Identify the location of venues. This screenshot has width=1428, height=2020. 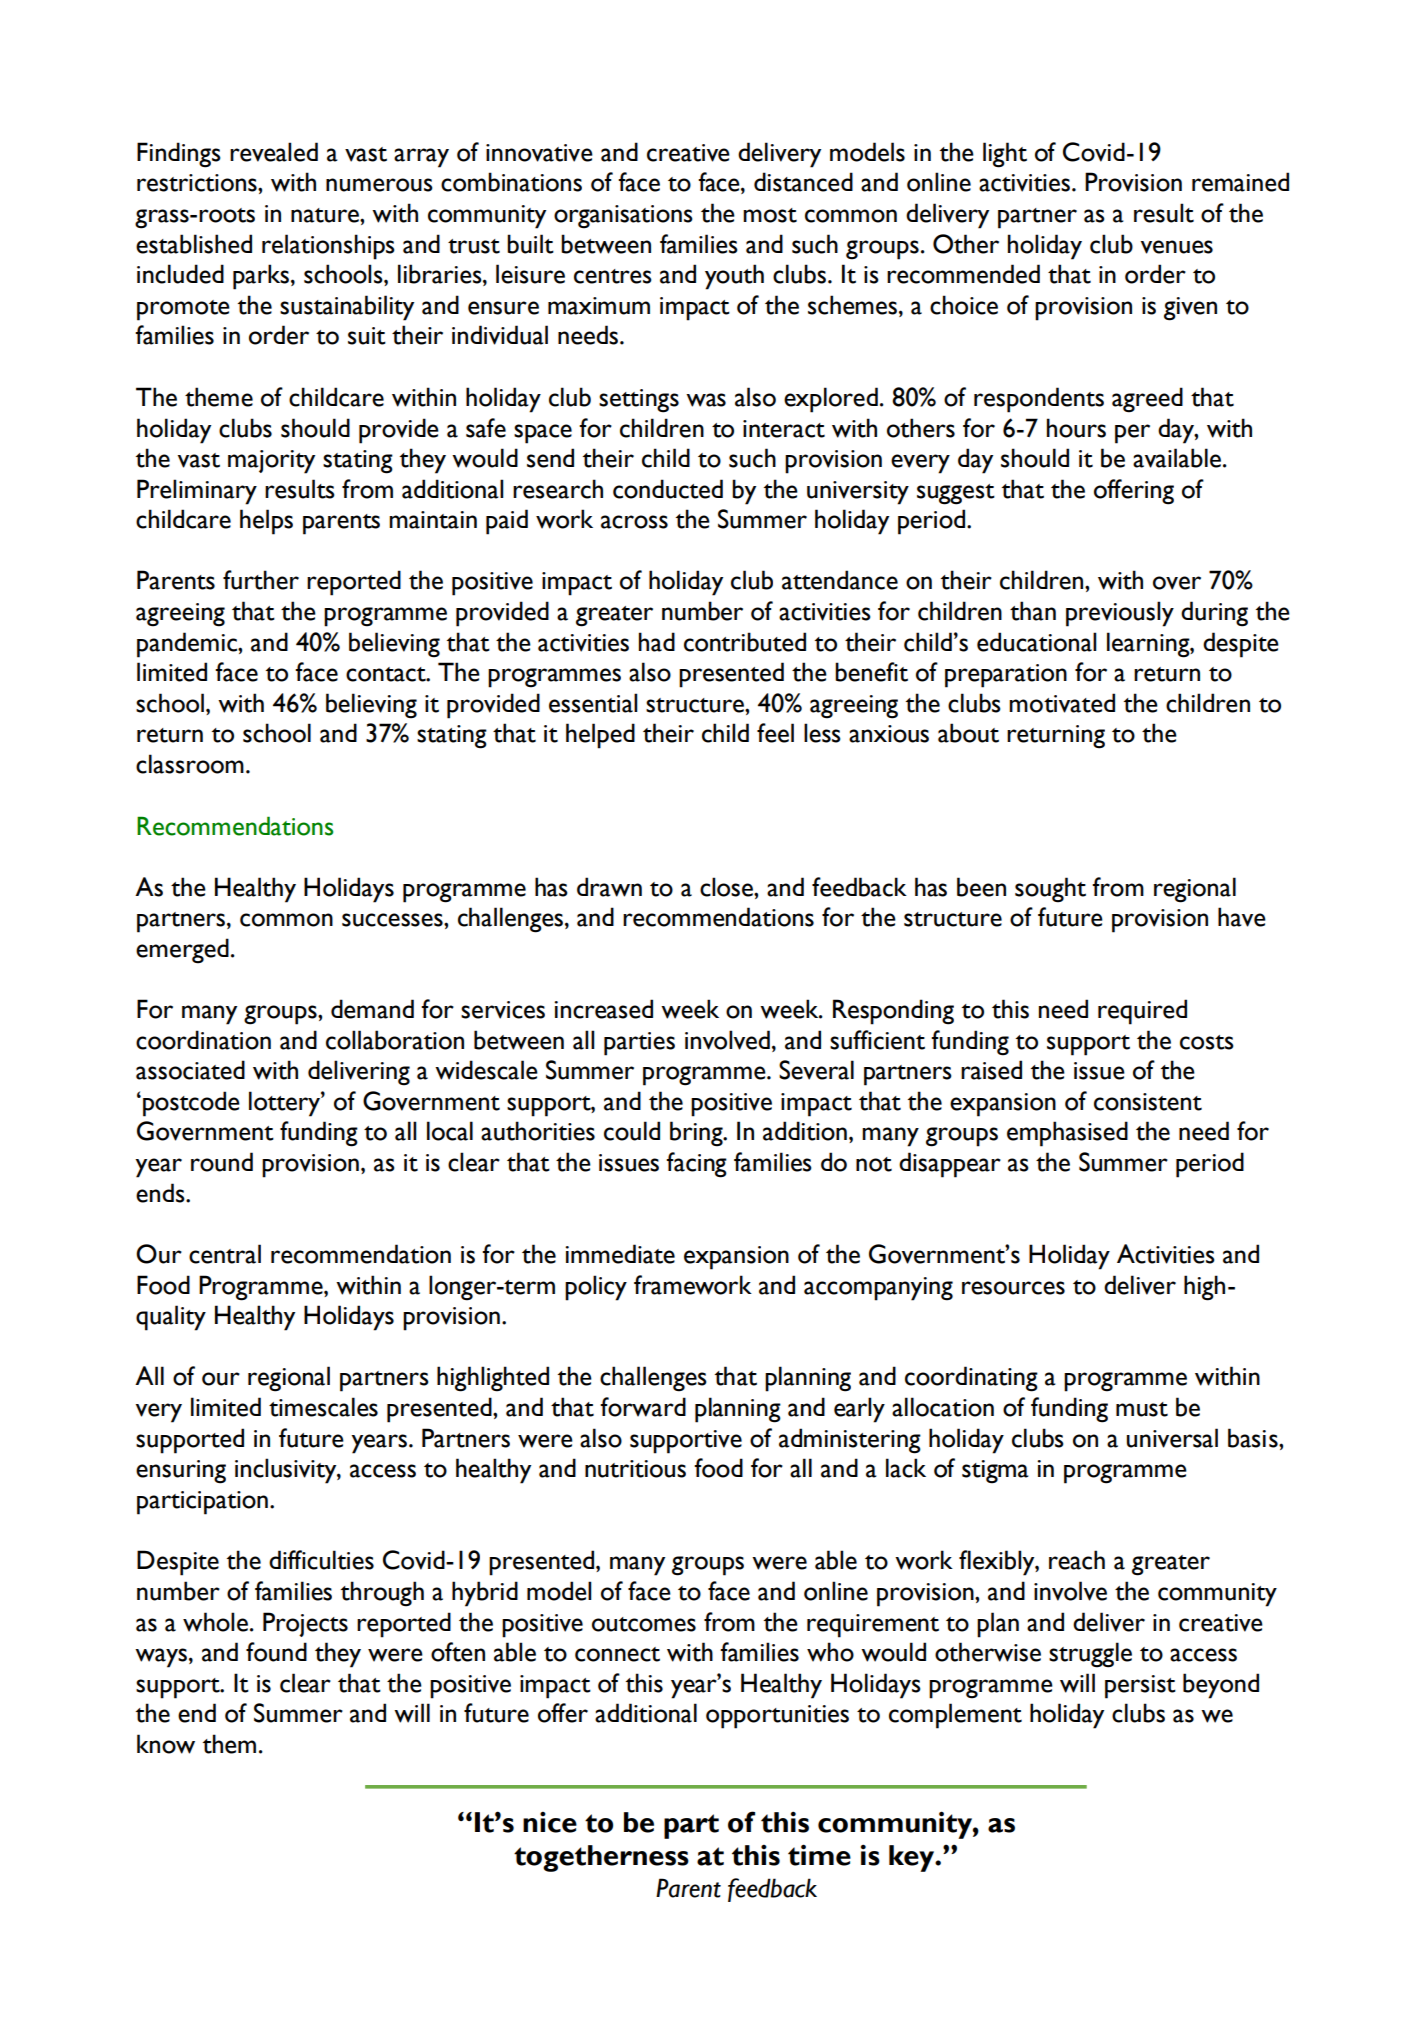
(1177, 247).
